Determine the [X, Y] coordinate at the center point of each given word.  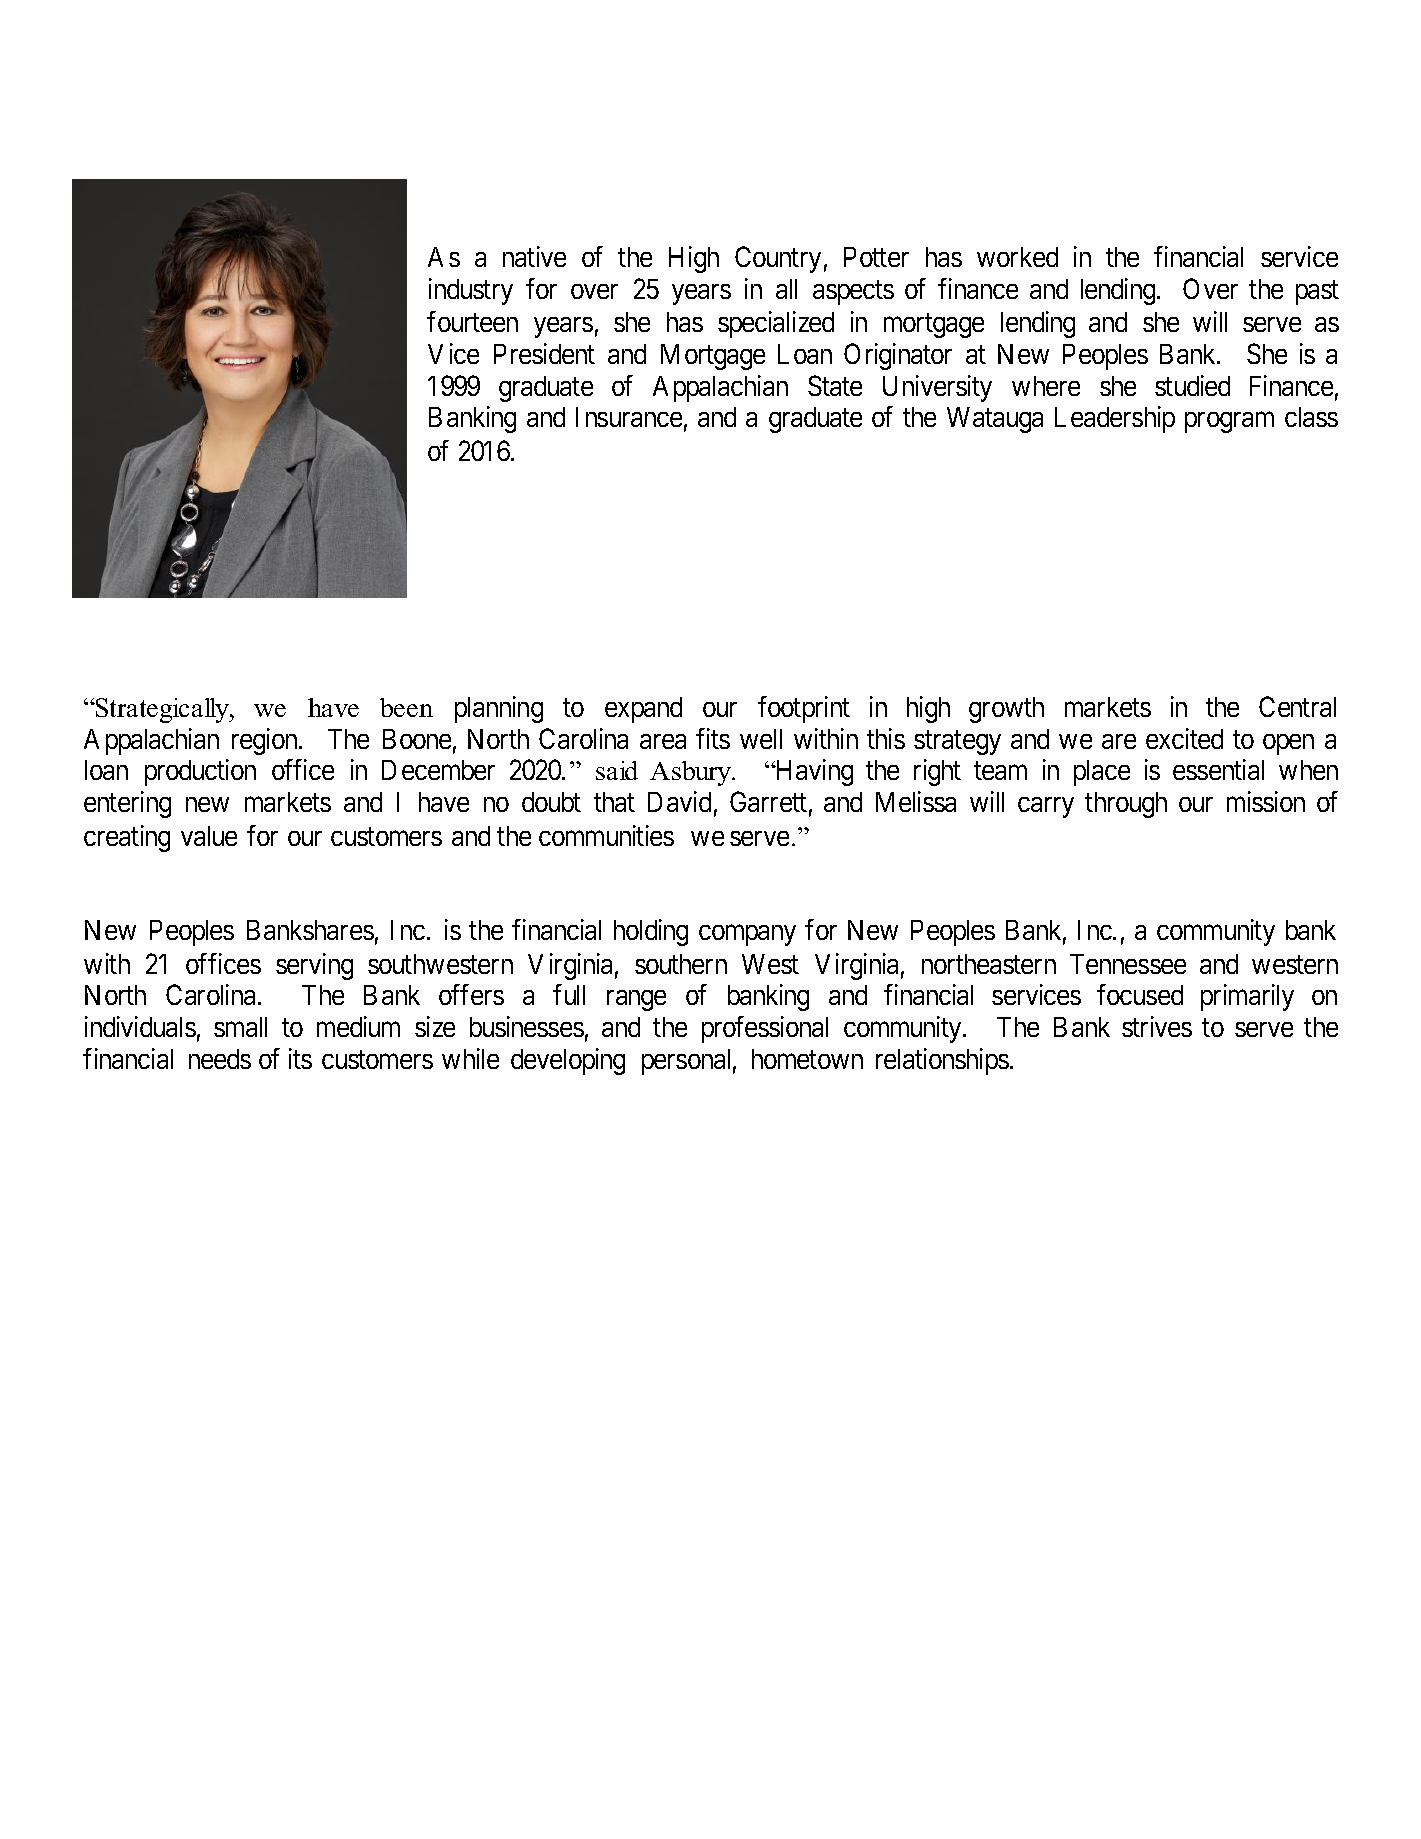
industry [471, 291]
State [835, 385]
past [1317, 293]
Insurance [629, 417]
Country [778, 259]
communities [606, 835]
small [240, 1027]
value [209, 836]
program [1229, 422]
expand [643, 710]
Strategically [163, 710]
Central [1297, 706]
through [1126, 805]
